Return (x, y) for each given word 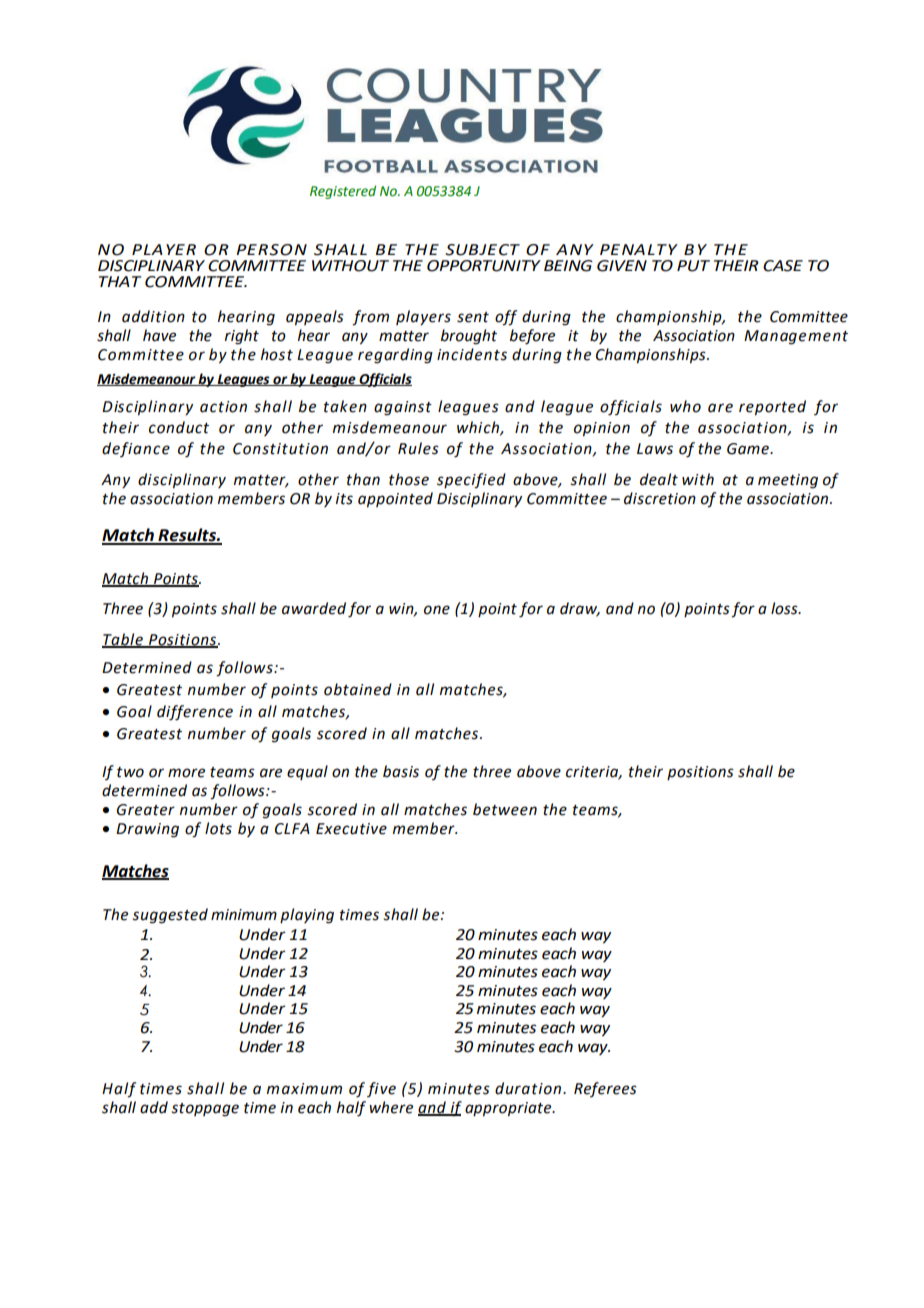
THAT (120, 281)
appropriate (509, 1109)
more (186, 773)
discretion (660, 498)
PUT (693, 266)
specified (471, 481)
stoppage (205, 1110)
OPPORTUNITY (484, 266)
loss (785, 608)
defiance (136, 449)
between (505, 809)
